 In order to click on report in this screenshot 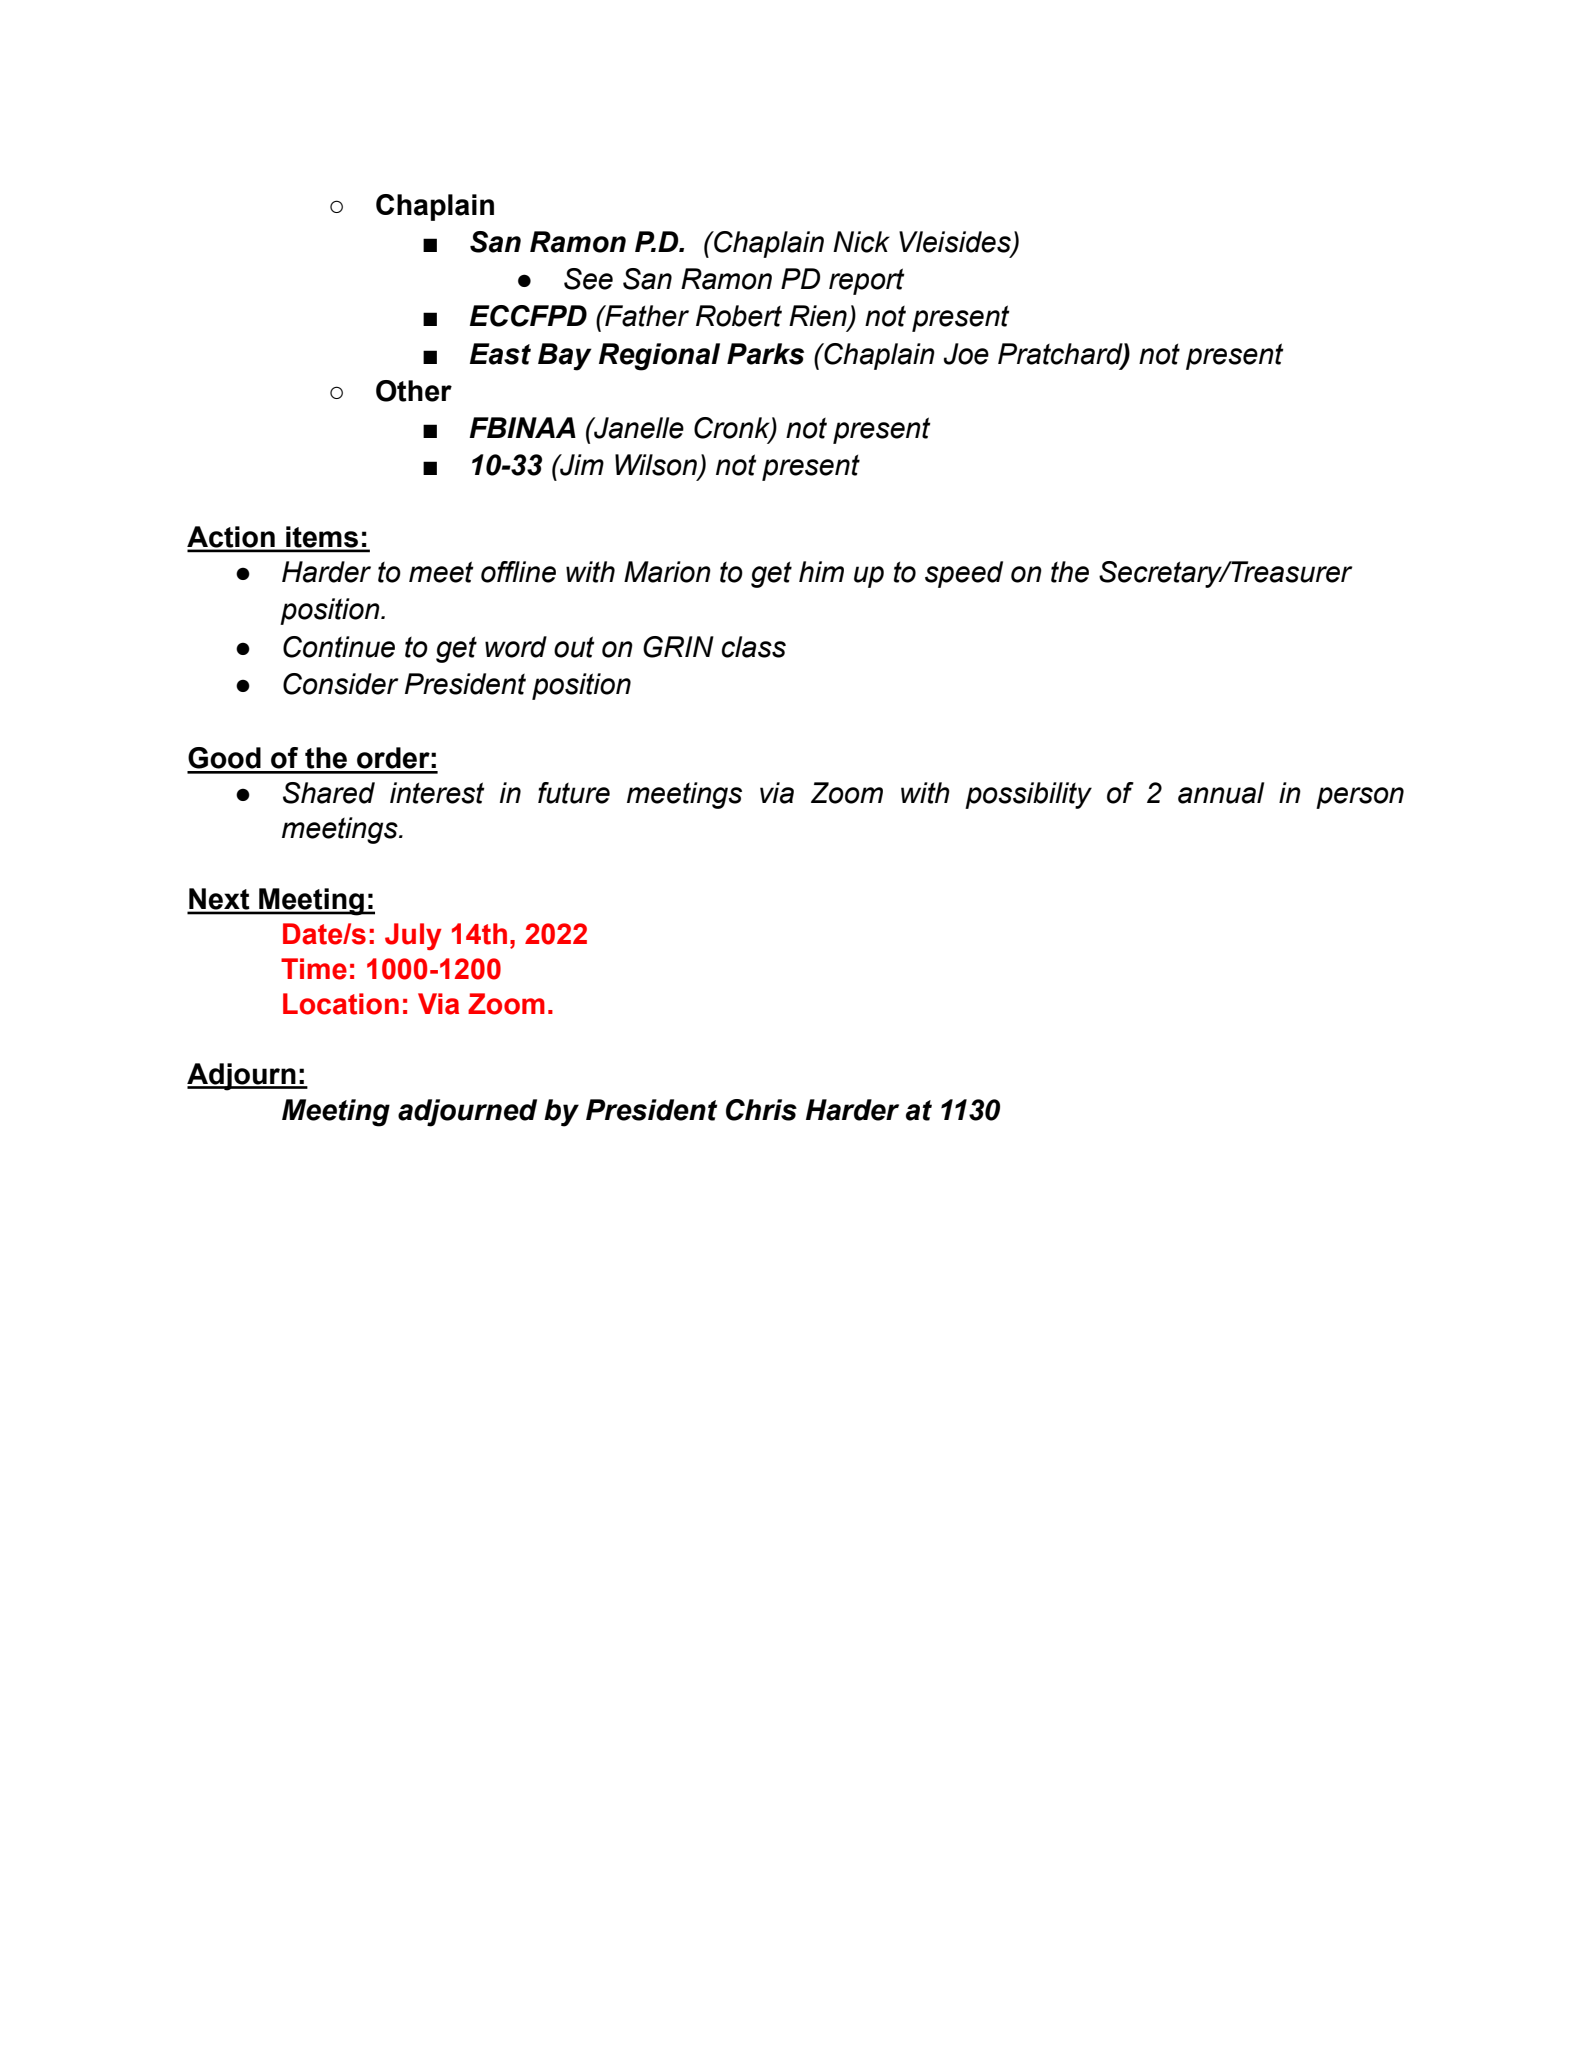, I will do `click(867, 281)`.
